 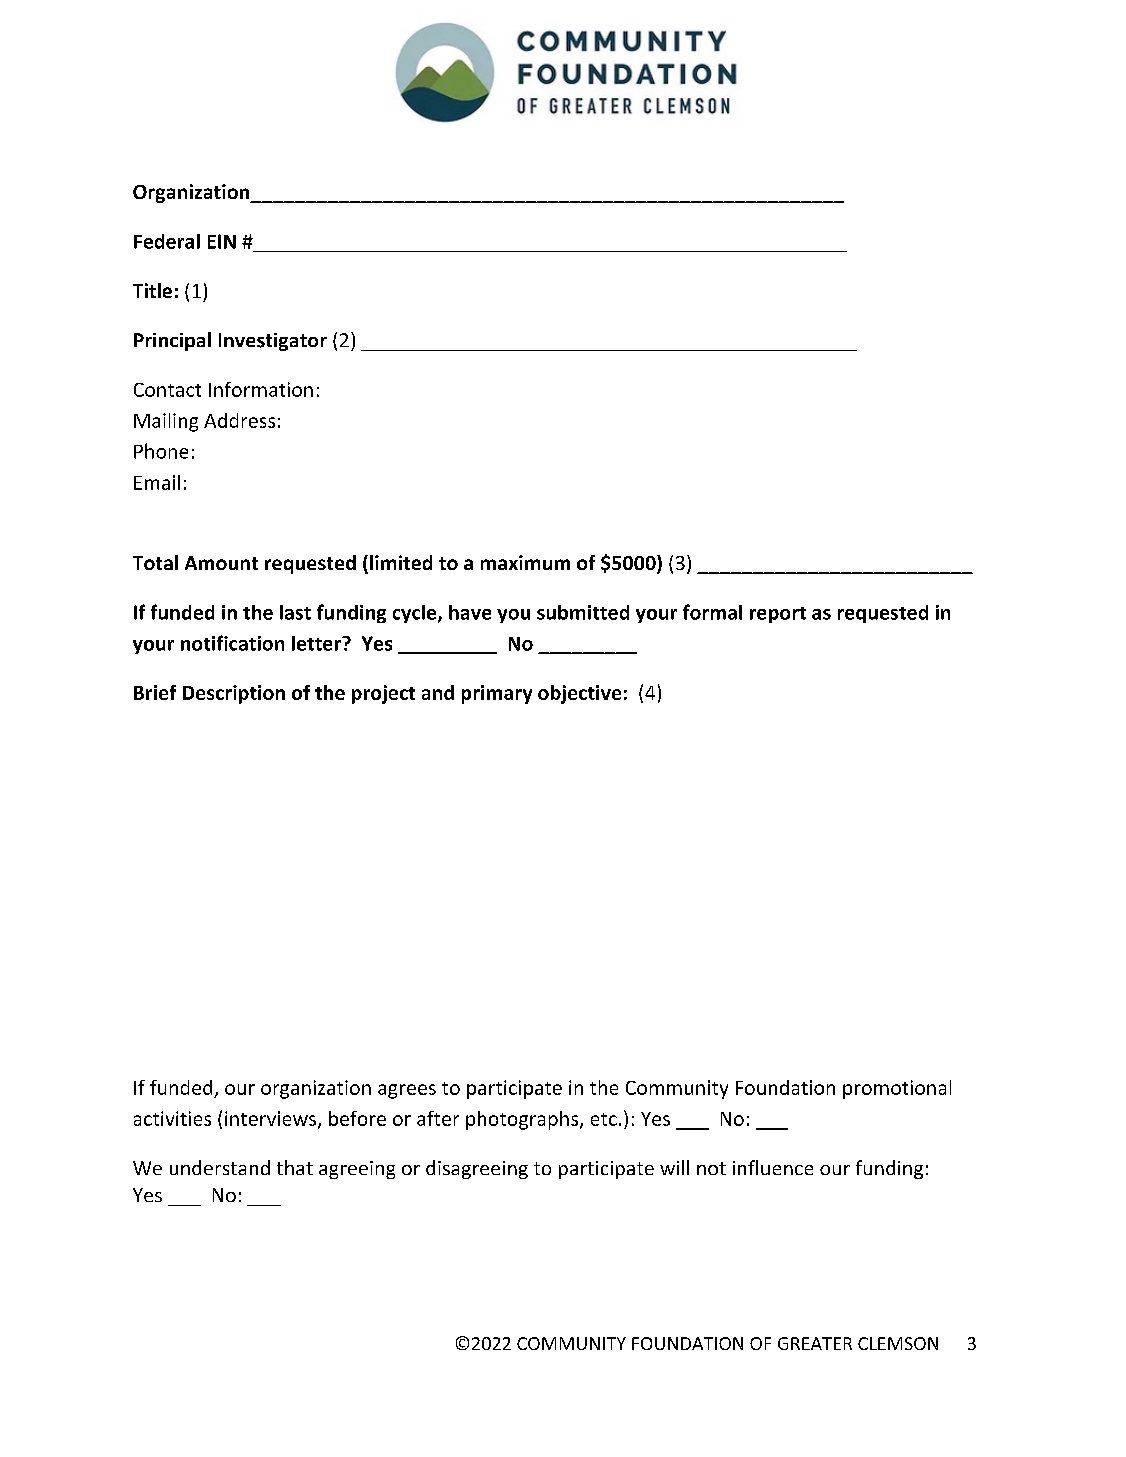 I want to click on promotional, so click(x=897, y=1089).
